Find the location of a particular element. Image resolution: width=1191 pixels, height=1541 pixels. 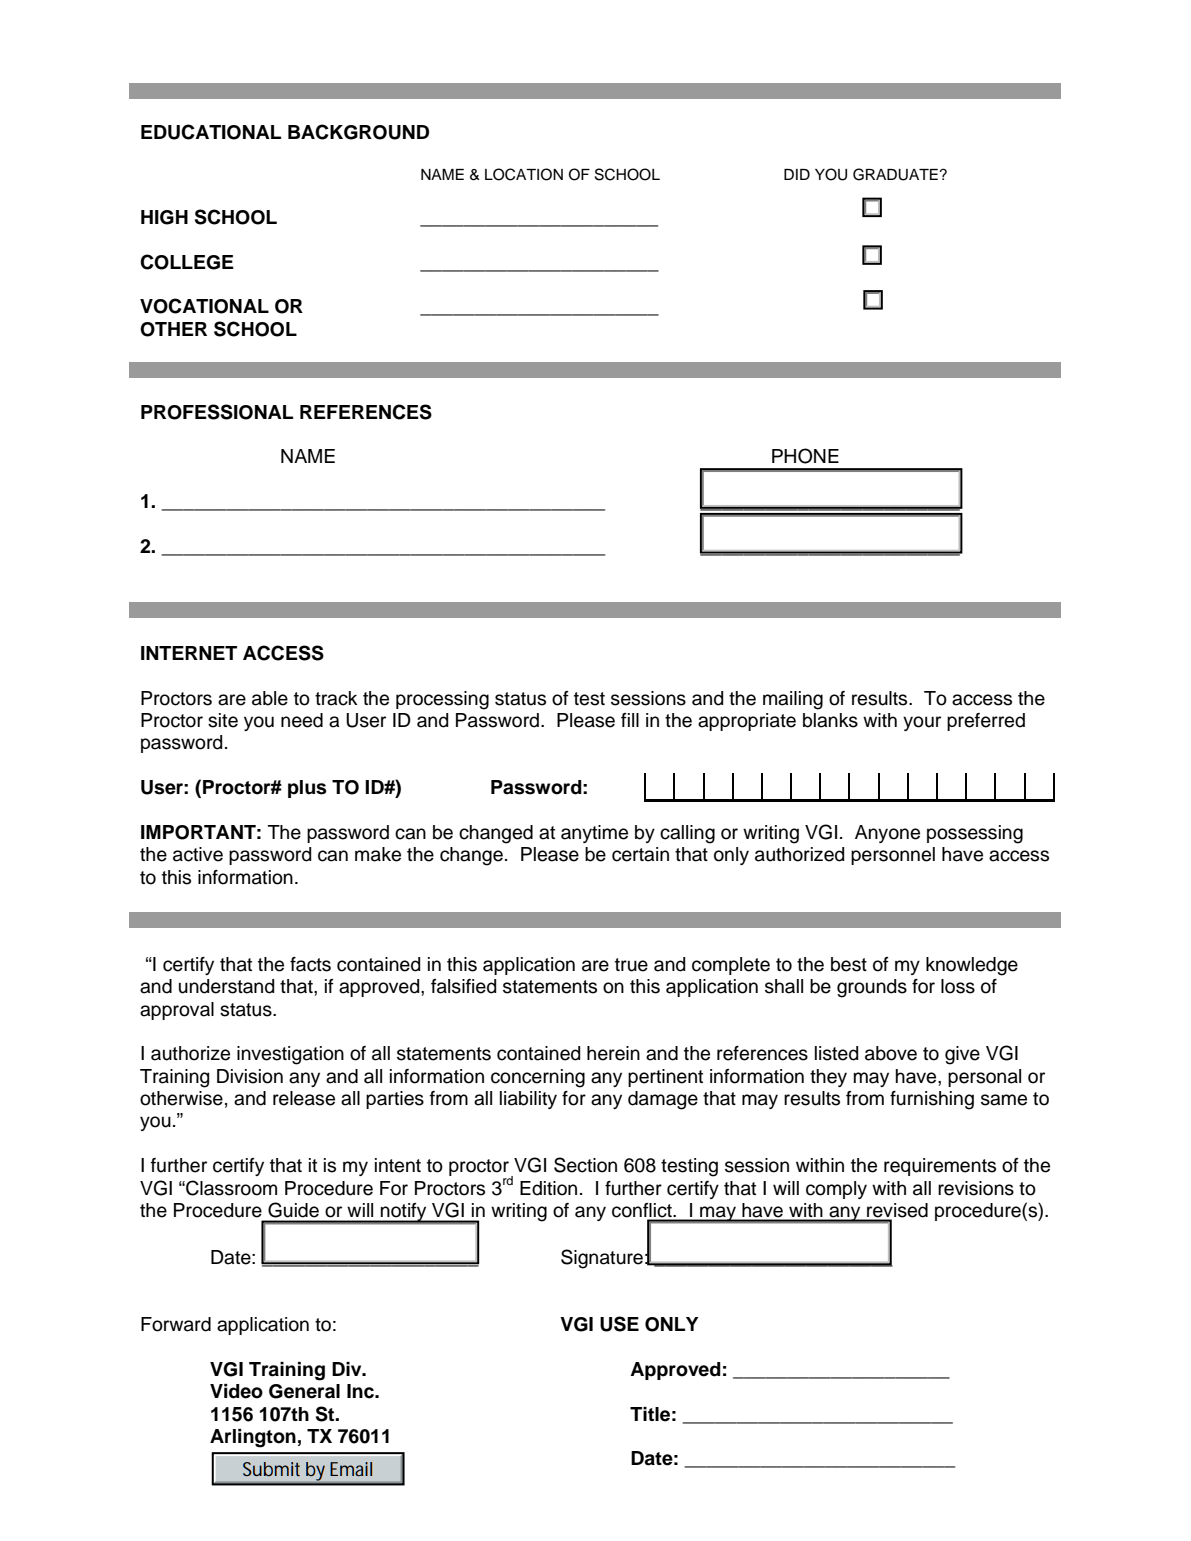

your is located at coordinates (922, 723).
